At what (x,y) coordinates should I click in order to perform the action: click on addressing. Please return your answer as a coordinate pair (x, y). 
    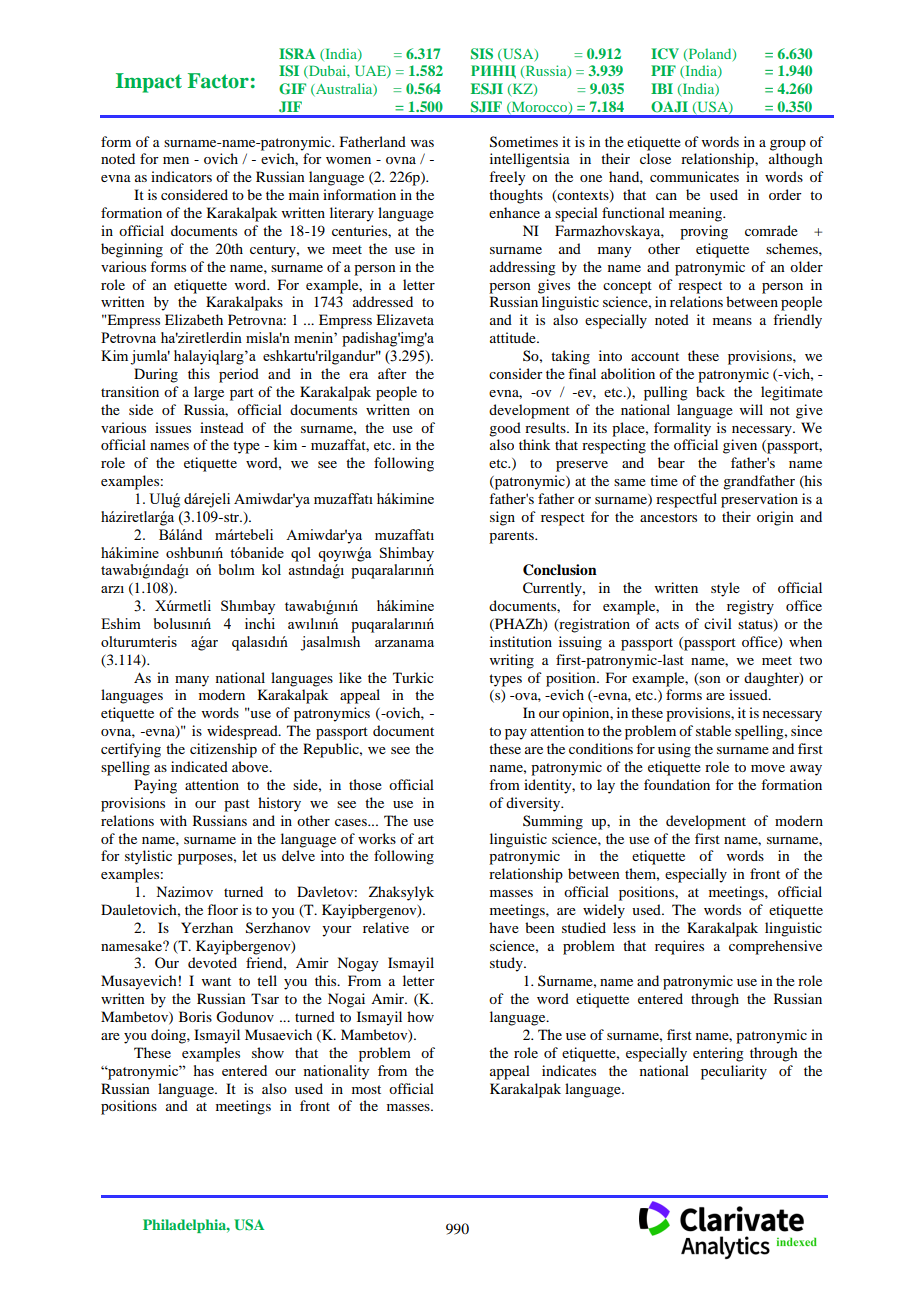
    Looking at the image, I should click on (523, 268).
